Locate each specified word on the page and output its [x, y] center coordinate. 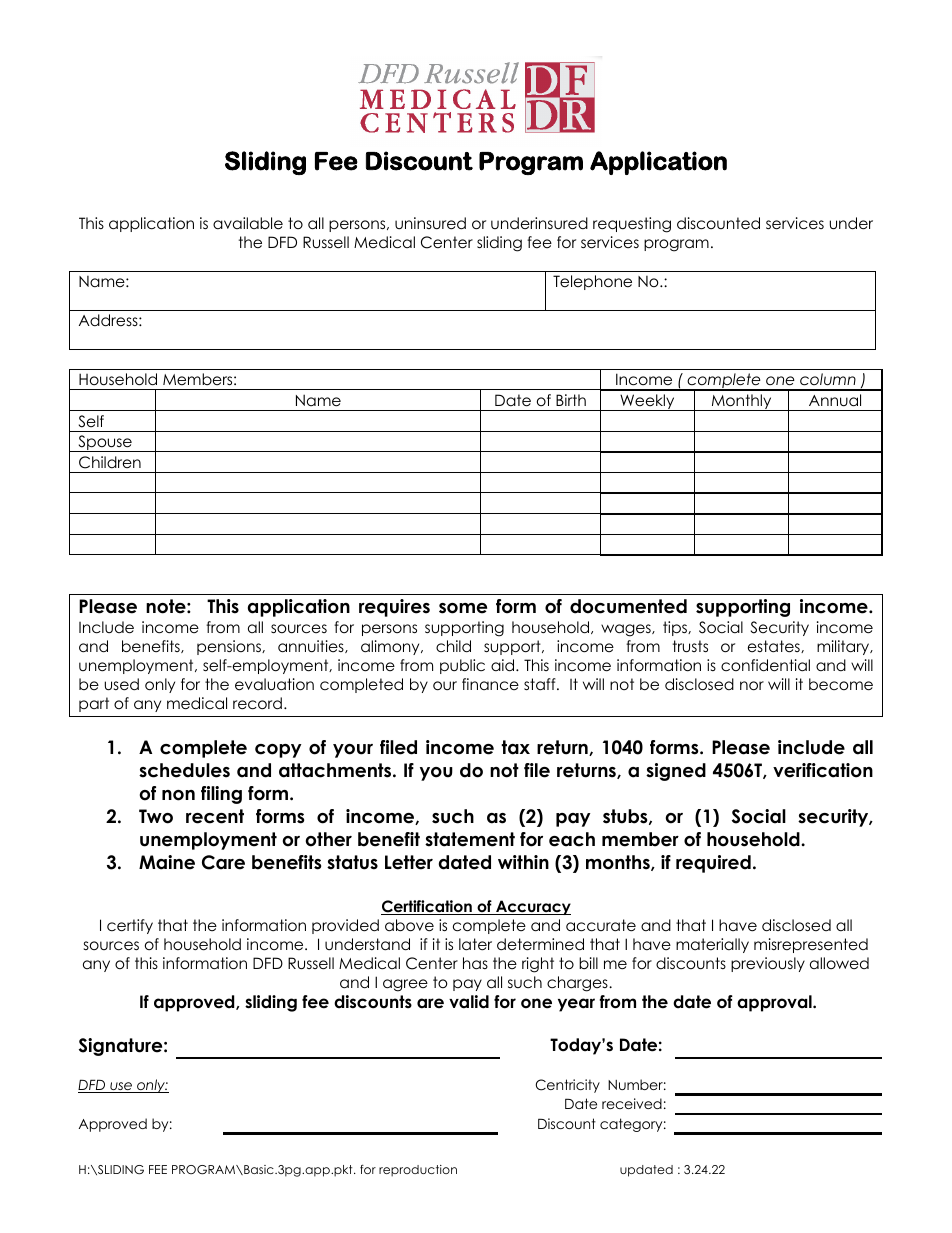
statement [470, 839]
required [713, 864]
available [248, 223]
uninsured [430, 223]
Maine [167, 862]
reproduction [418, 1171]
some [463, 608]
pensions [230, 647]
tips [676, 628]
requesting [632, 225]
